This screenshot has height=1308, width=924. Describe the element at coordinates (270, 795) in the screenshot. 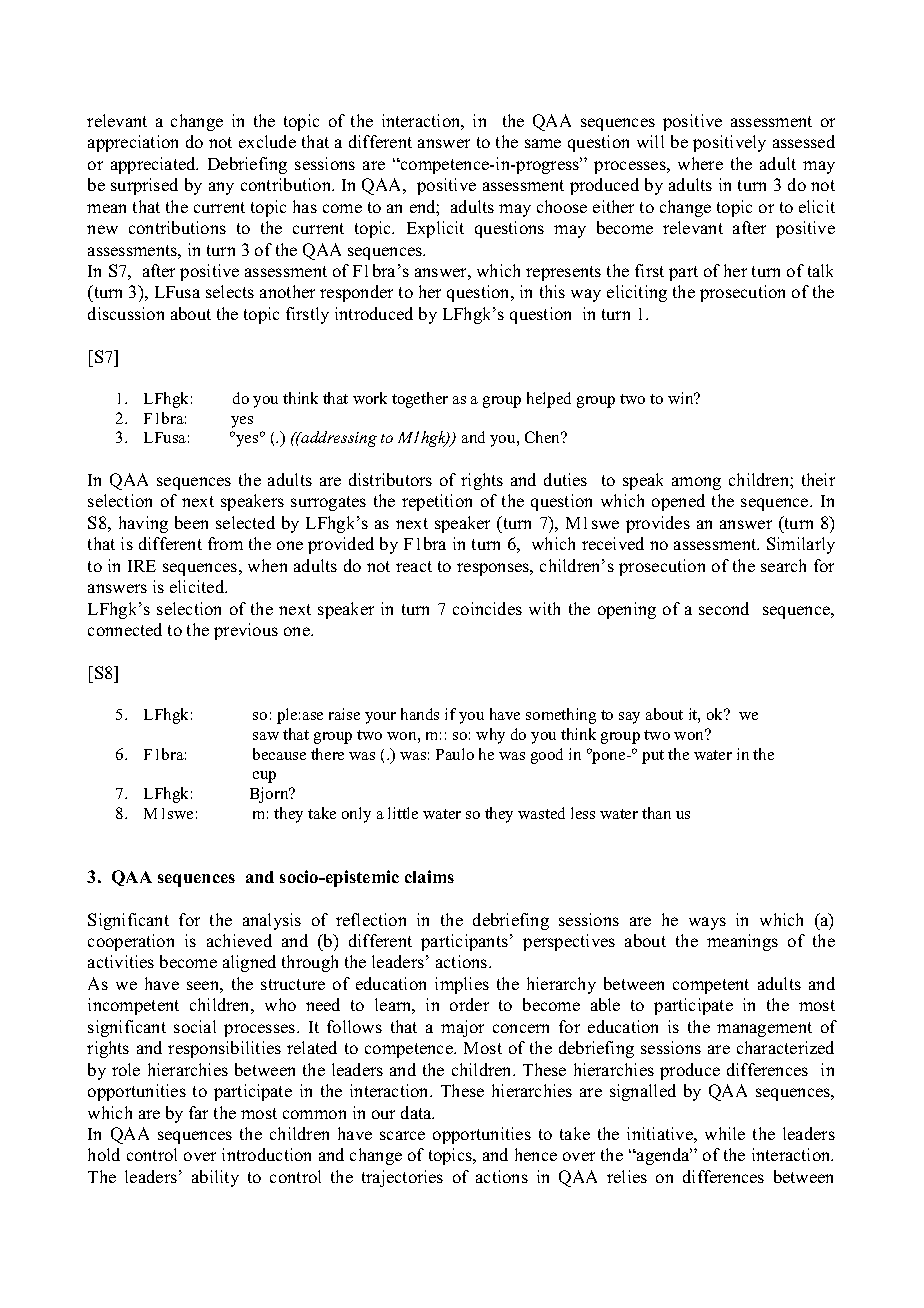

I see `Bjorn` at that location.
